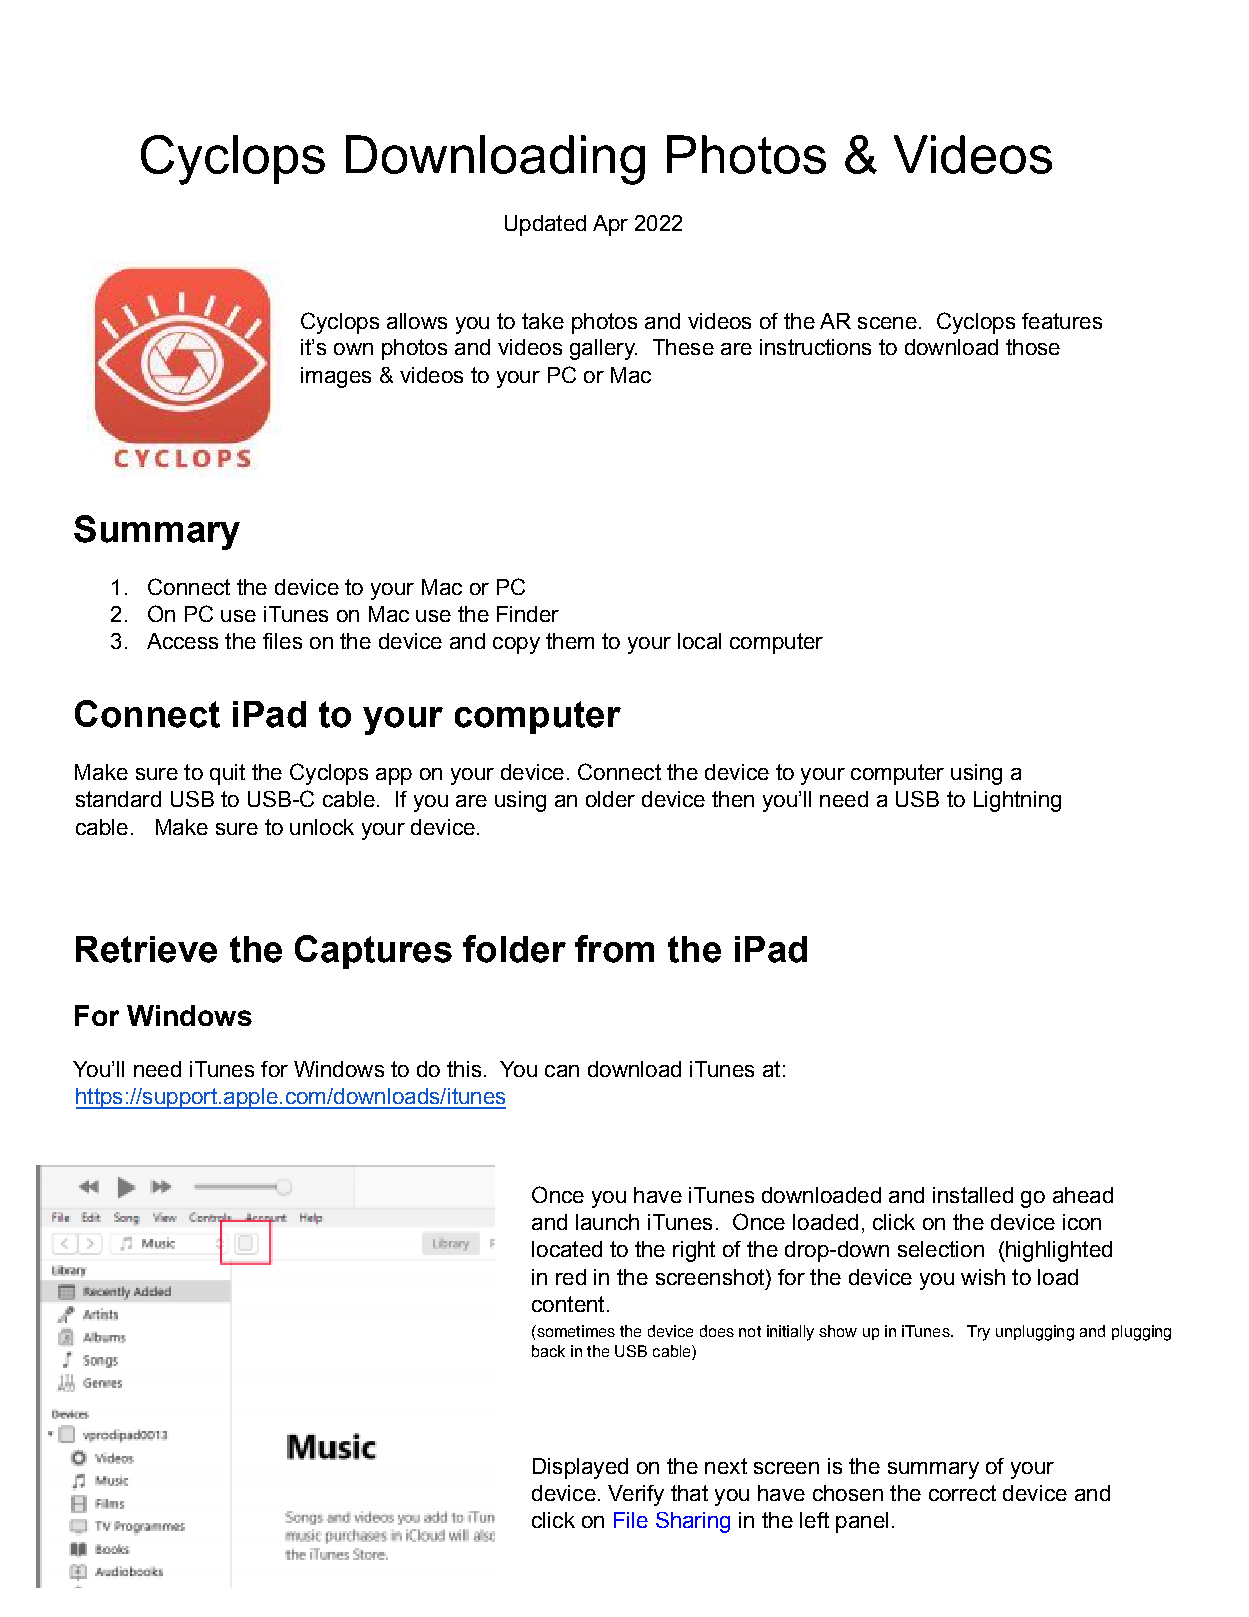  I want to click on located, so click(567, 1249).
